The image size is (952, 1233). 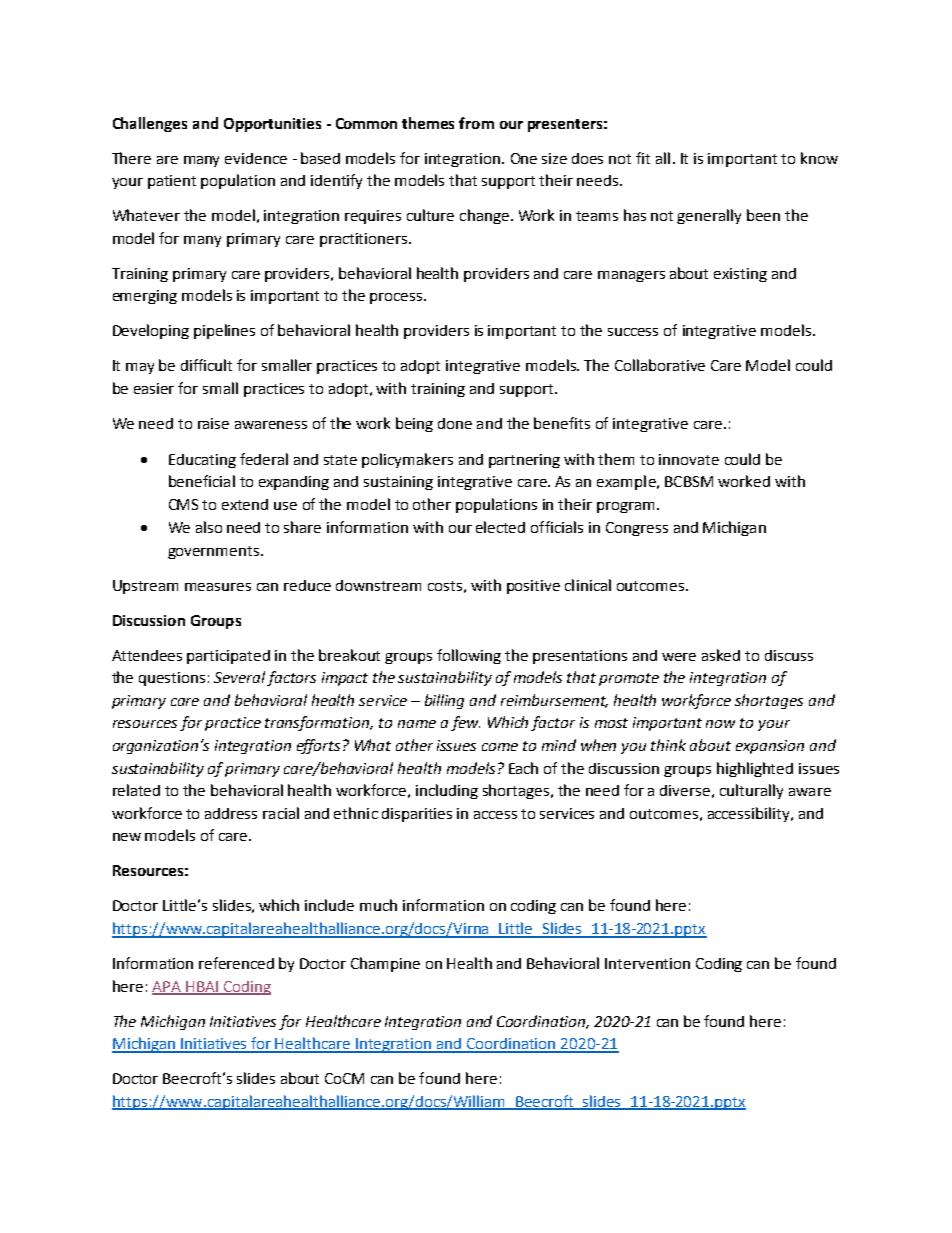 I want to click on related, so click(x=136, y=790).
